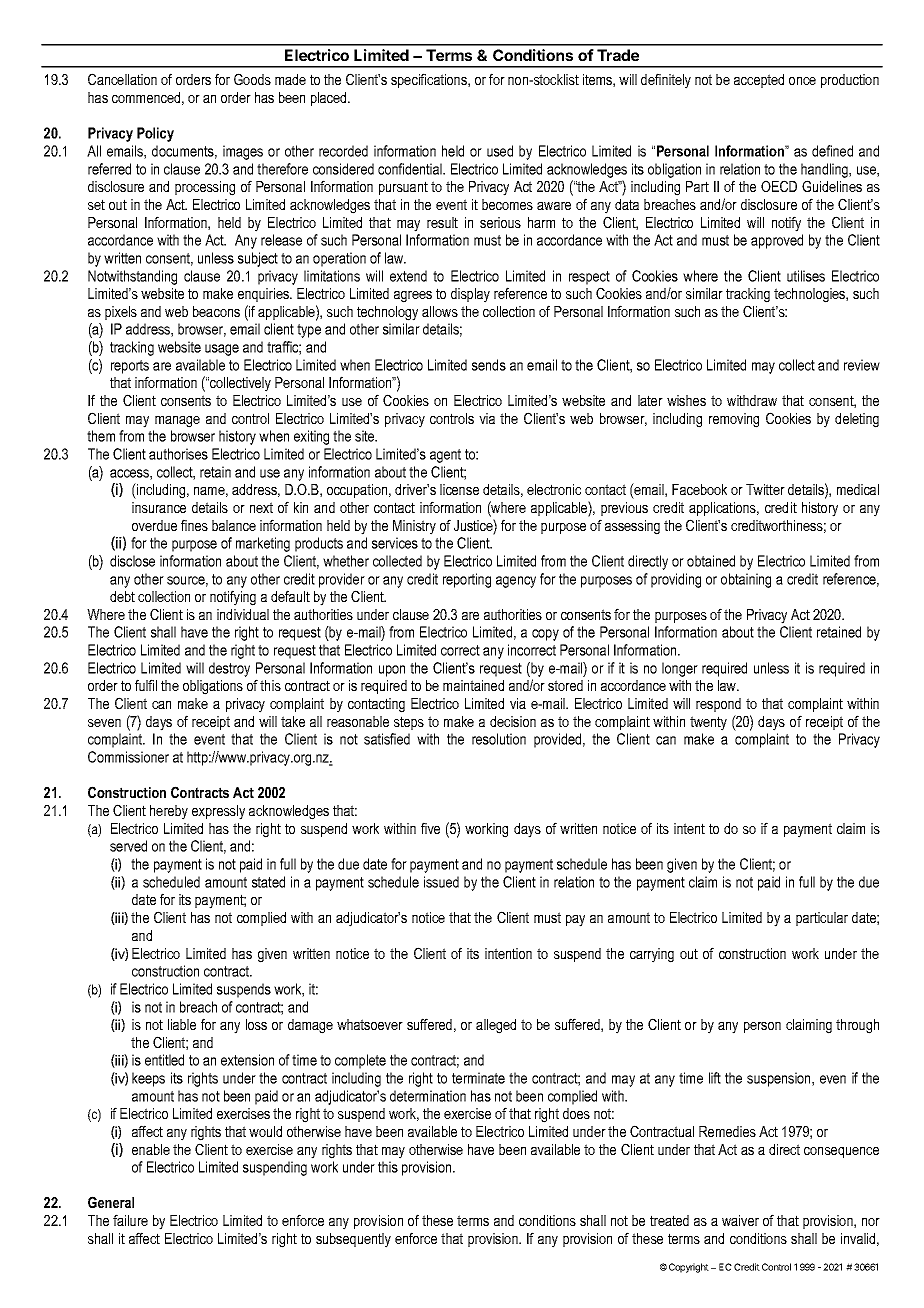 Image resolution: width=924 pixels, height=1308 pixels. Describe the element at coordinates (229, 669) in the page. I see `destroy` at that location.
